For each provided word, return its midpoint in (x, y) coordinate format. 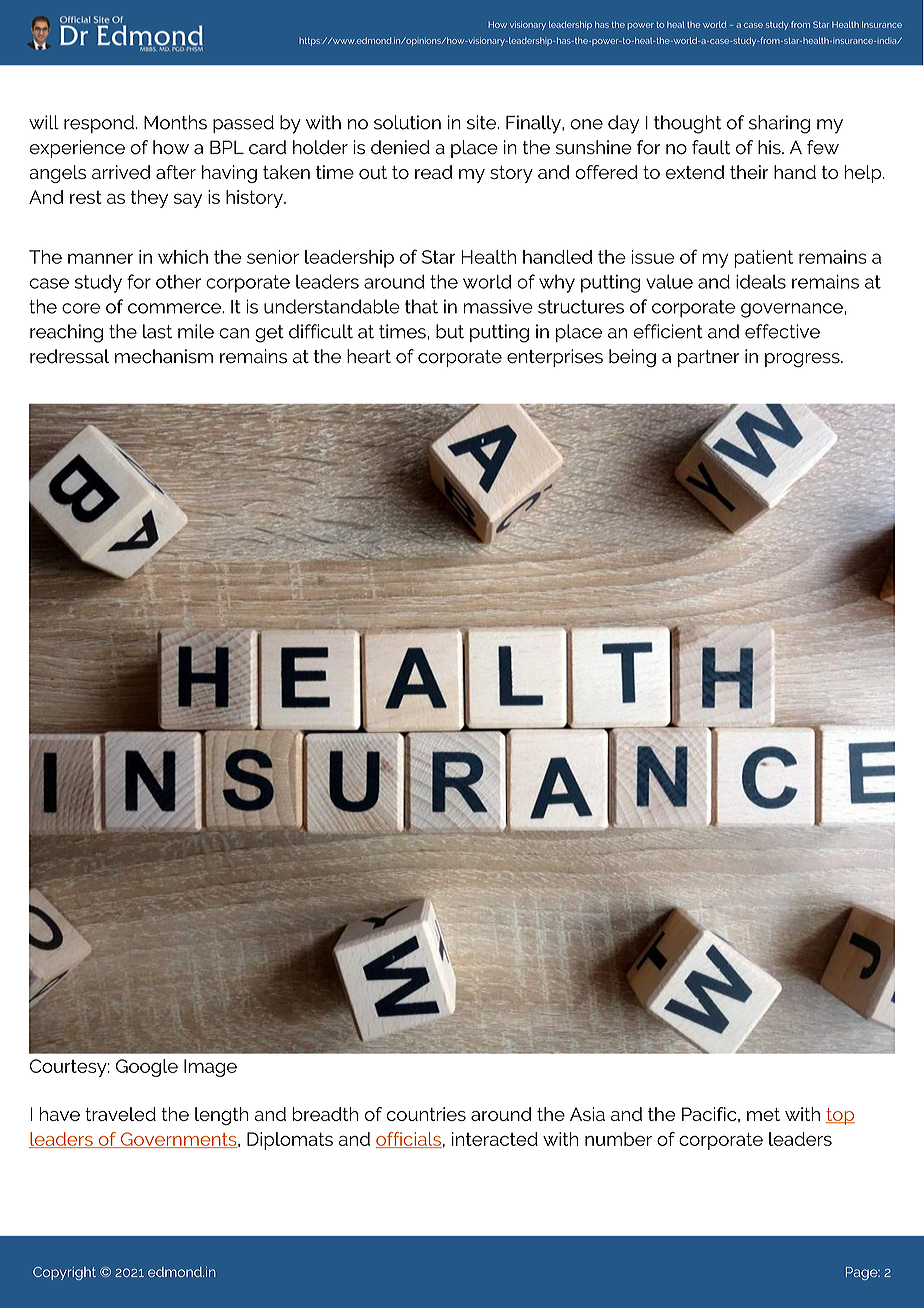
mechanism (164, 356)
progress (803, 360)
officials (409, 1140)
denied (400, 147)
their (749, 172)
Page (863, 1273)
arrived (121, 172)
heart (369, 356)
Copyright (64, 1273)
